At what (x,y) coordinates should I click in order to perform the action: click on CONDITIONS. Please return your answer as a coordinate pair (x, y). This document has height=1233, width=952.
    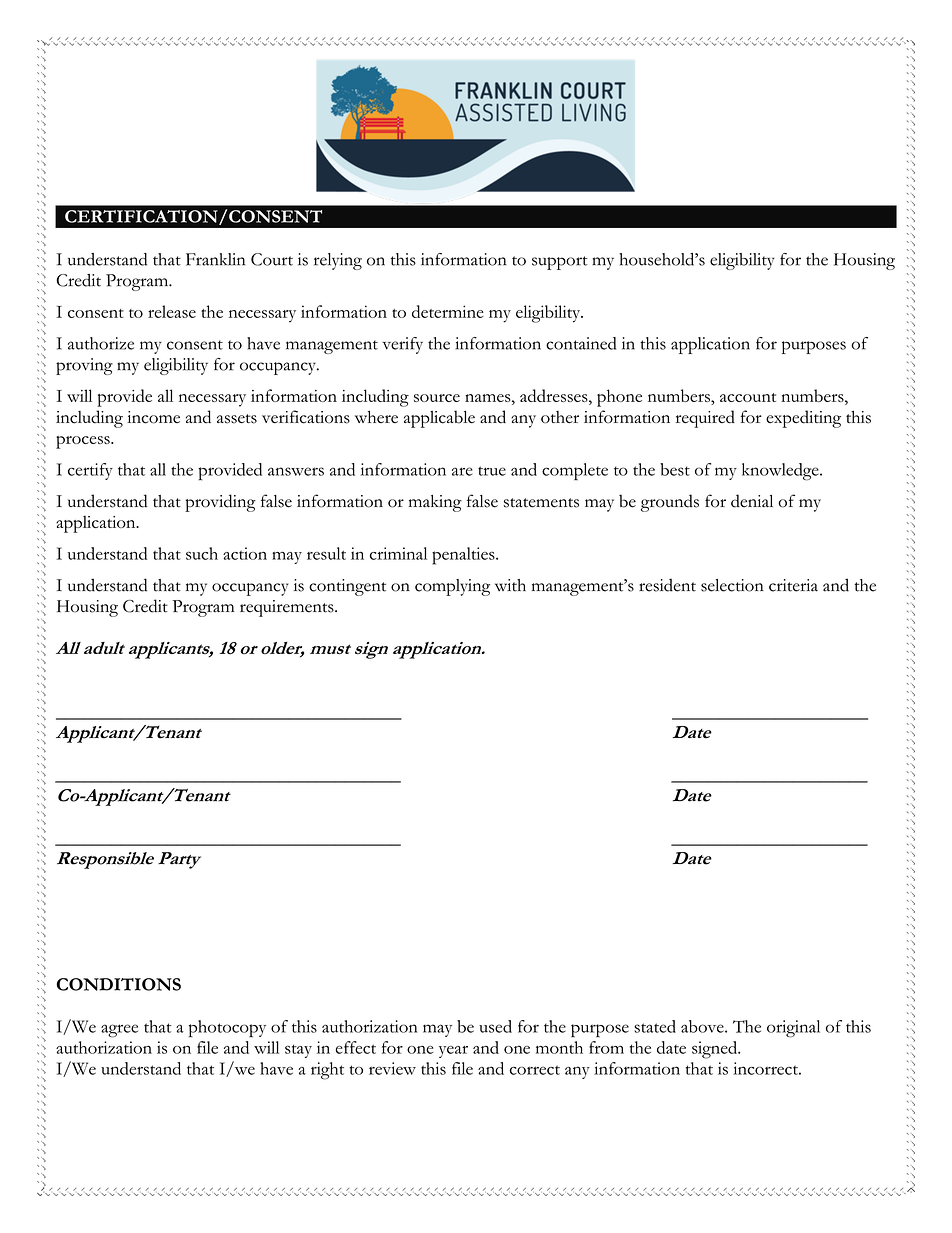
    Looking at the image, I should click on (119, 984).
